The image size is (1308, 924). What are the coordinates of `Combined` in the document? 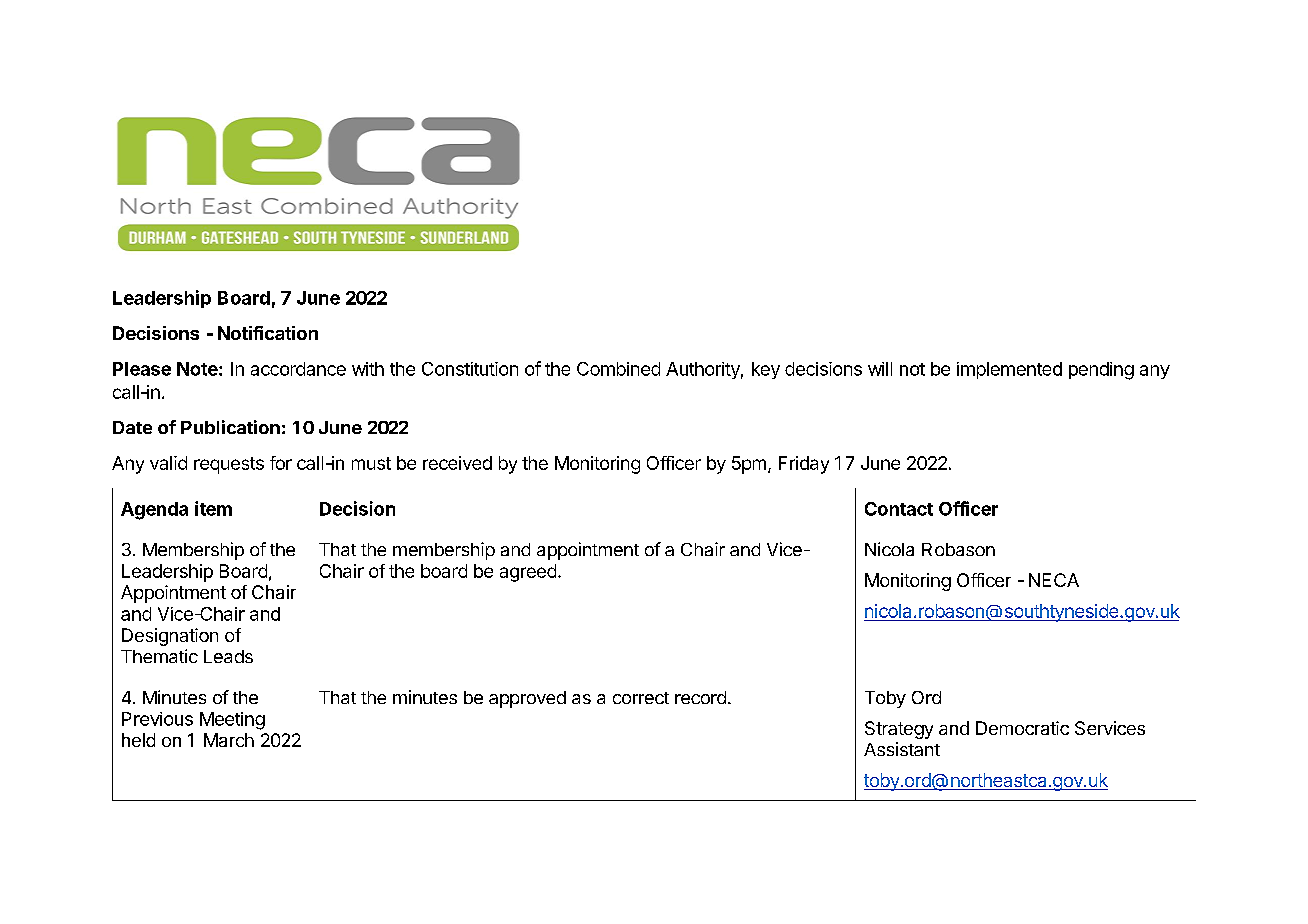 It's located at (618, 369).
